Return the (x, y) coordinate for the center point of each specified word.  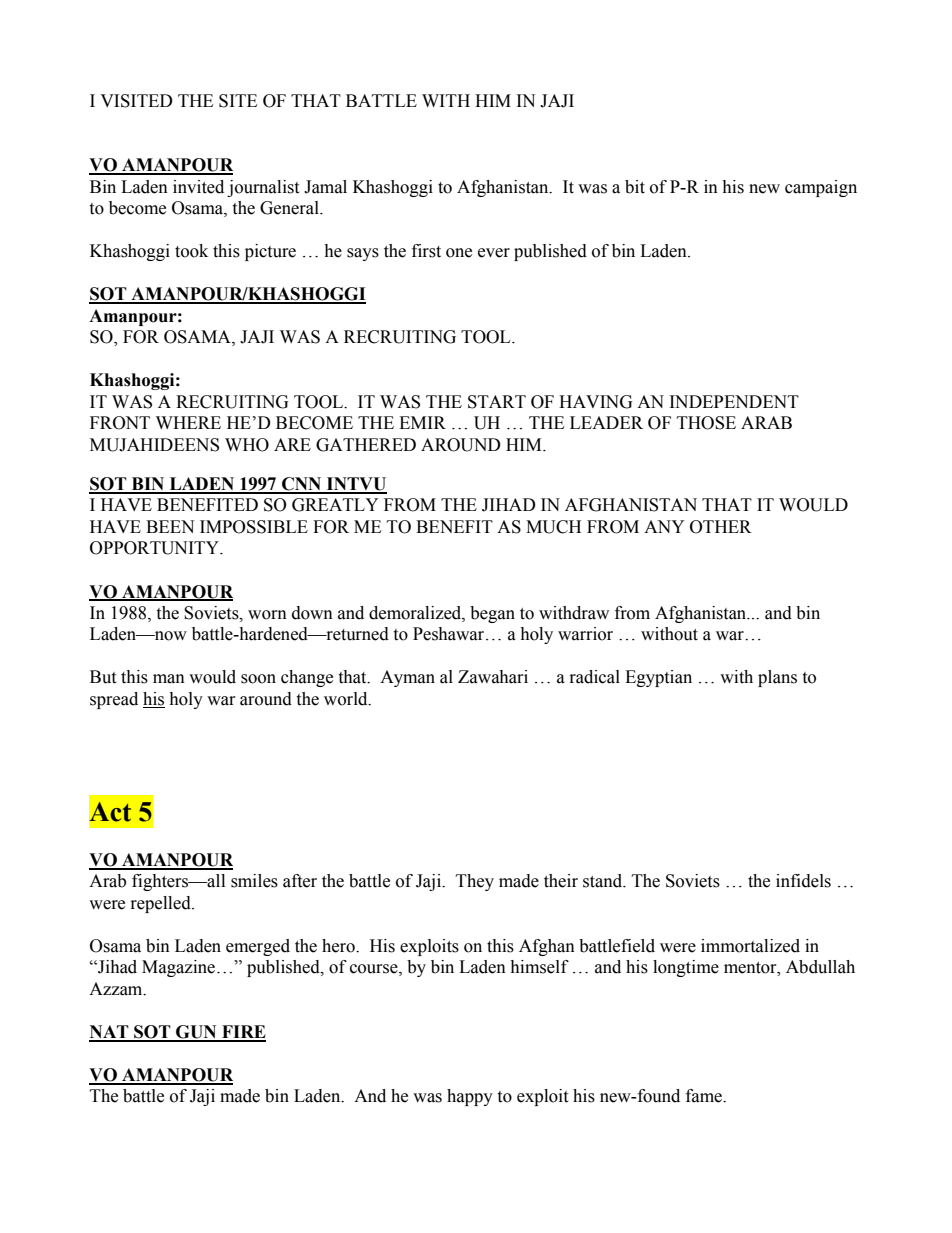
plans (777, 678)
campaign (821, 188)
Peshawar (450, 634)
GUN (196, 1033)
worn (267, 615)
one (459, 253)
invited (198, 187)
